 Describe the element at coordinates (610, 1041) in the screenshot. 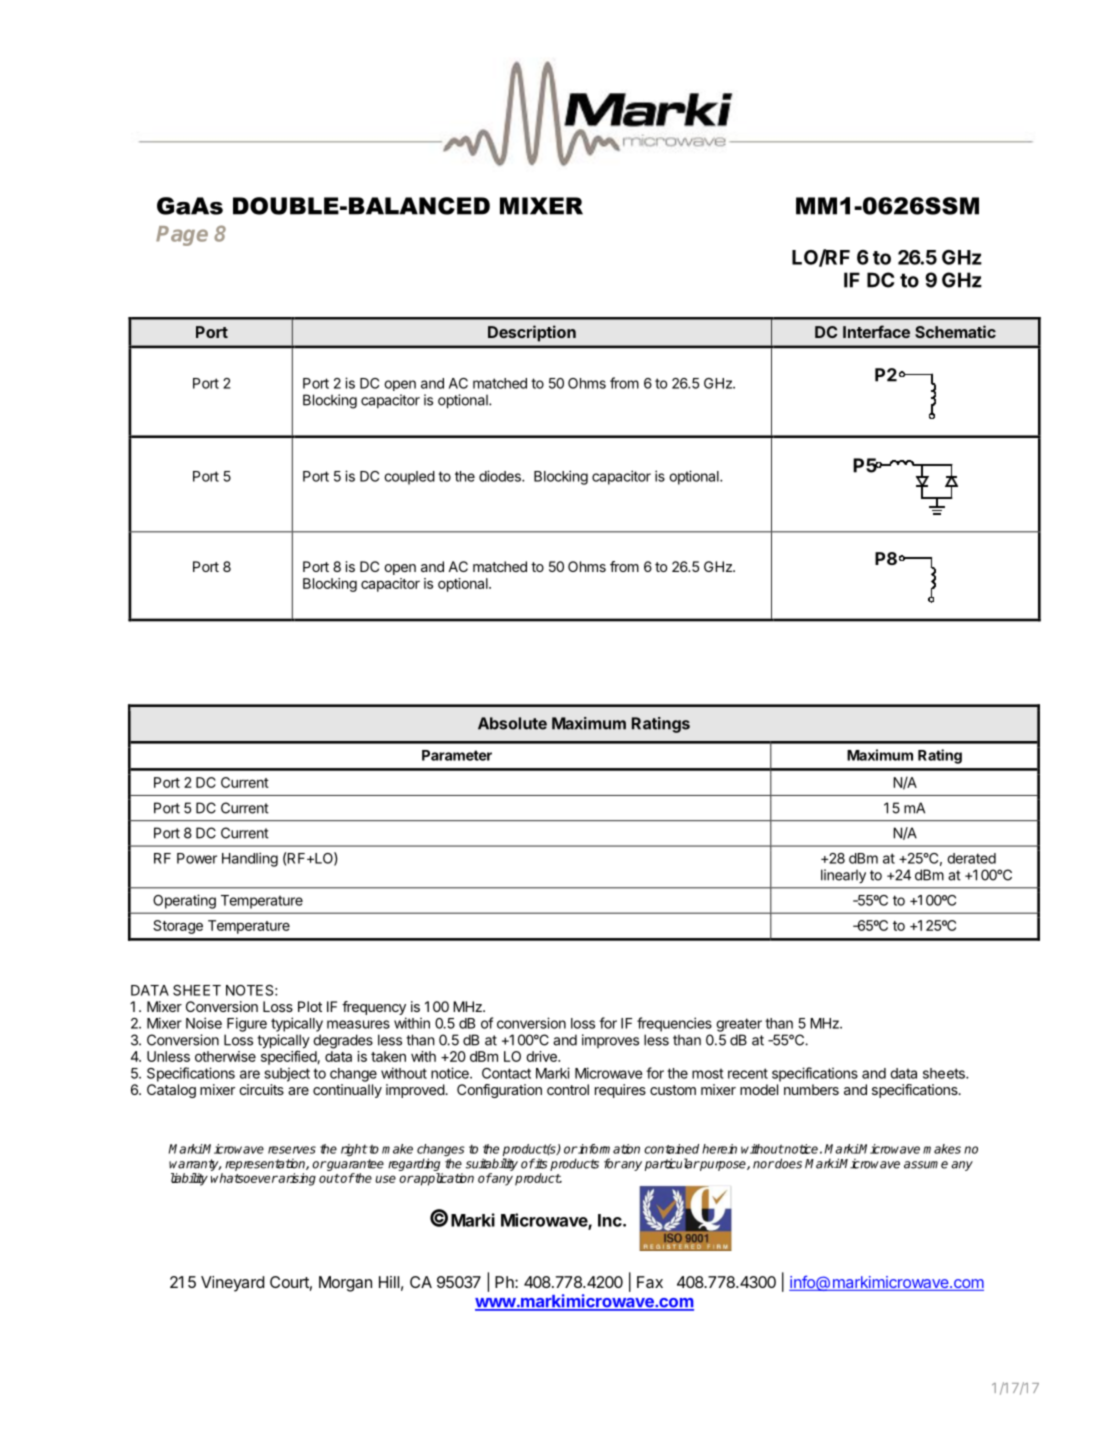

I see `improves` at that location.
